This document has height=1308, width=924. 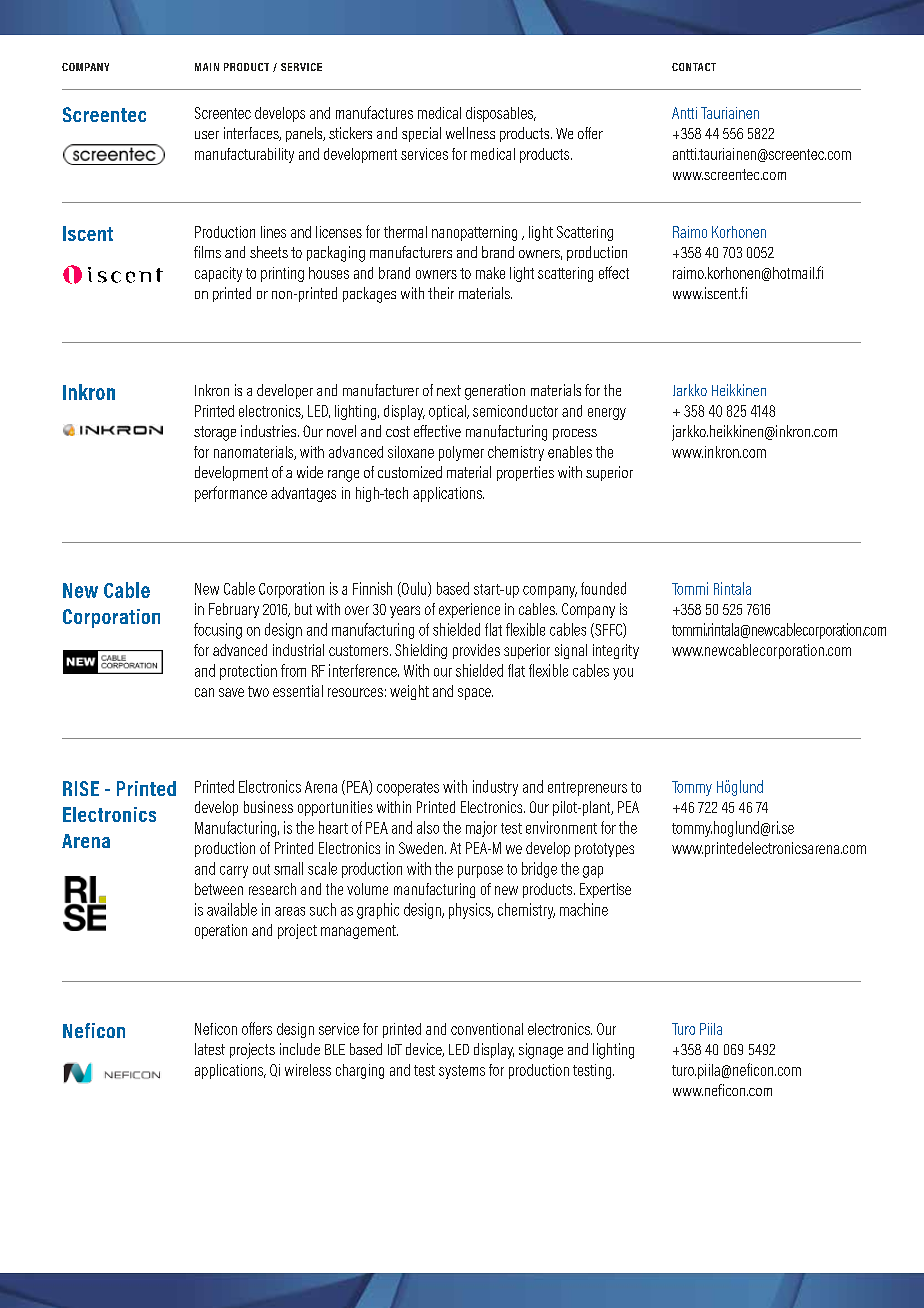 I want to click on customized, so click(x=410, y=472).
